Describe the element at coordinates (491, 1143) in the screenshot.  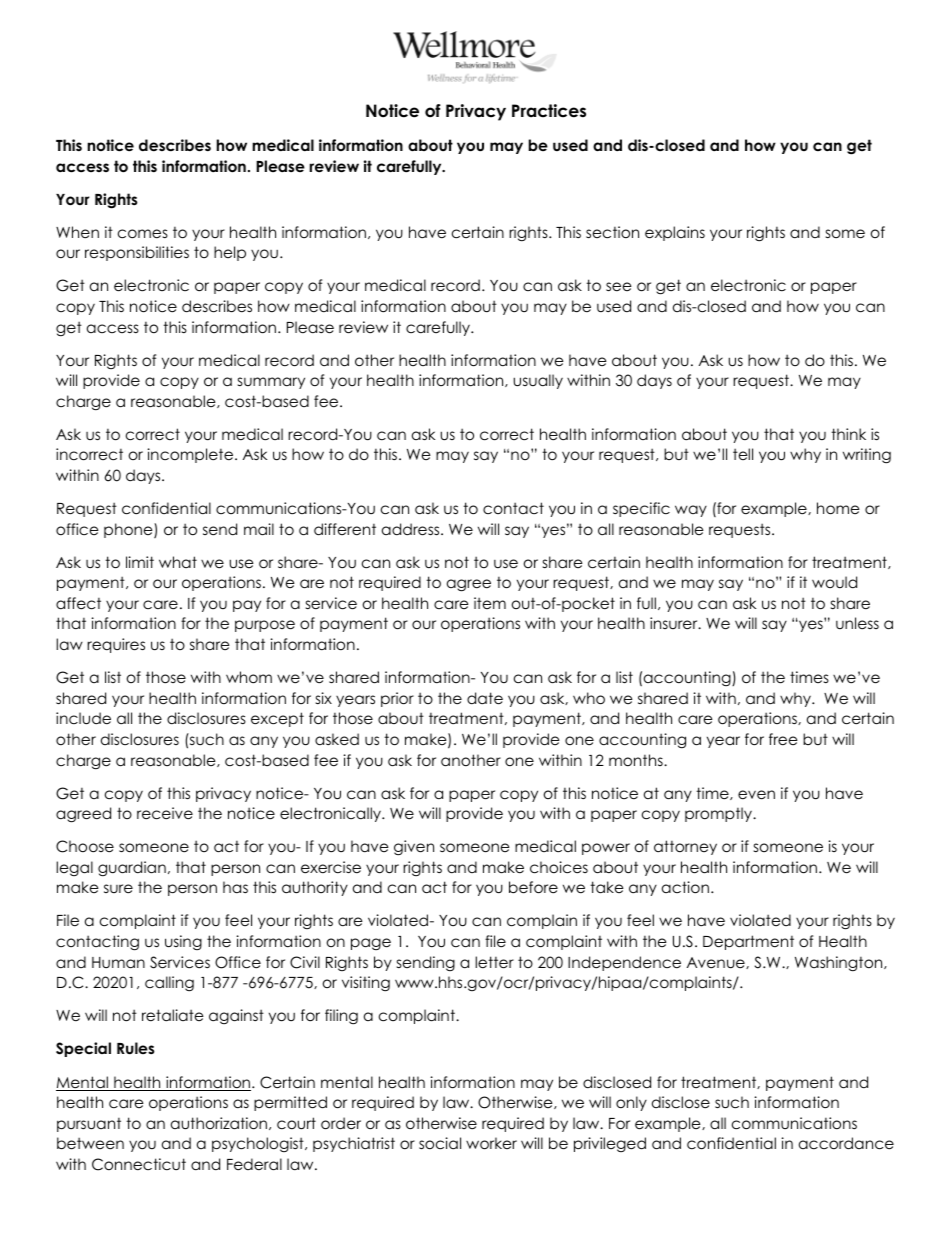
I see `worker` at that location.
